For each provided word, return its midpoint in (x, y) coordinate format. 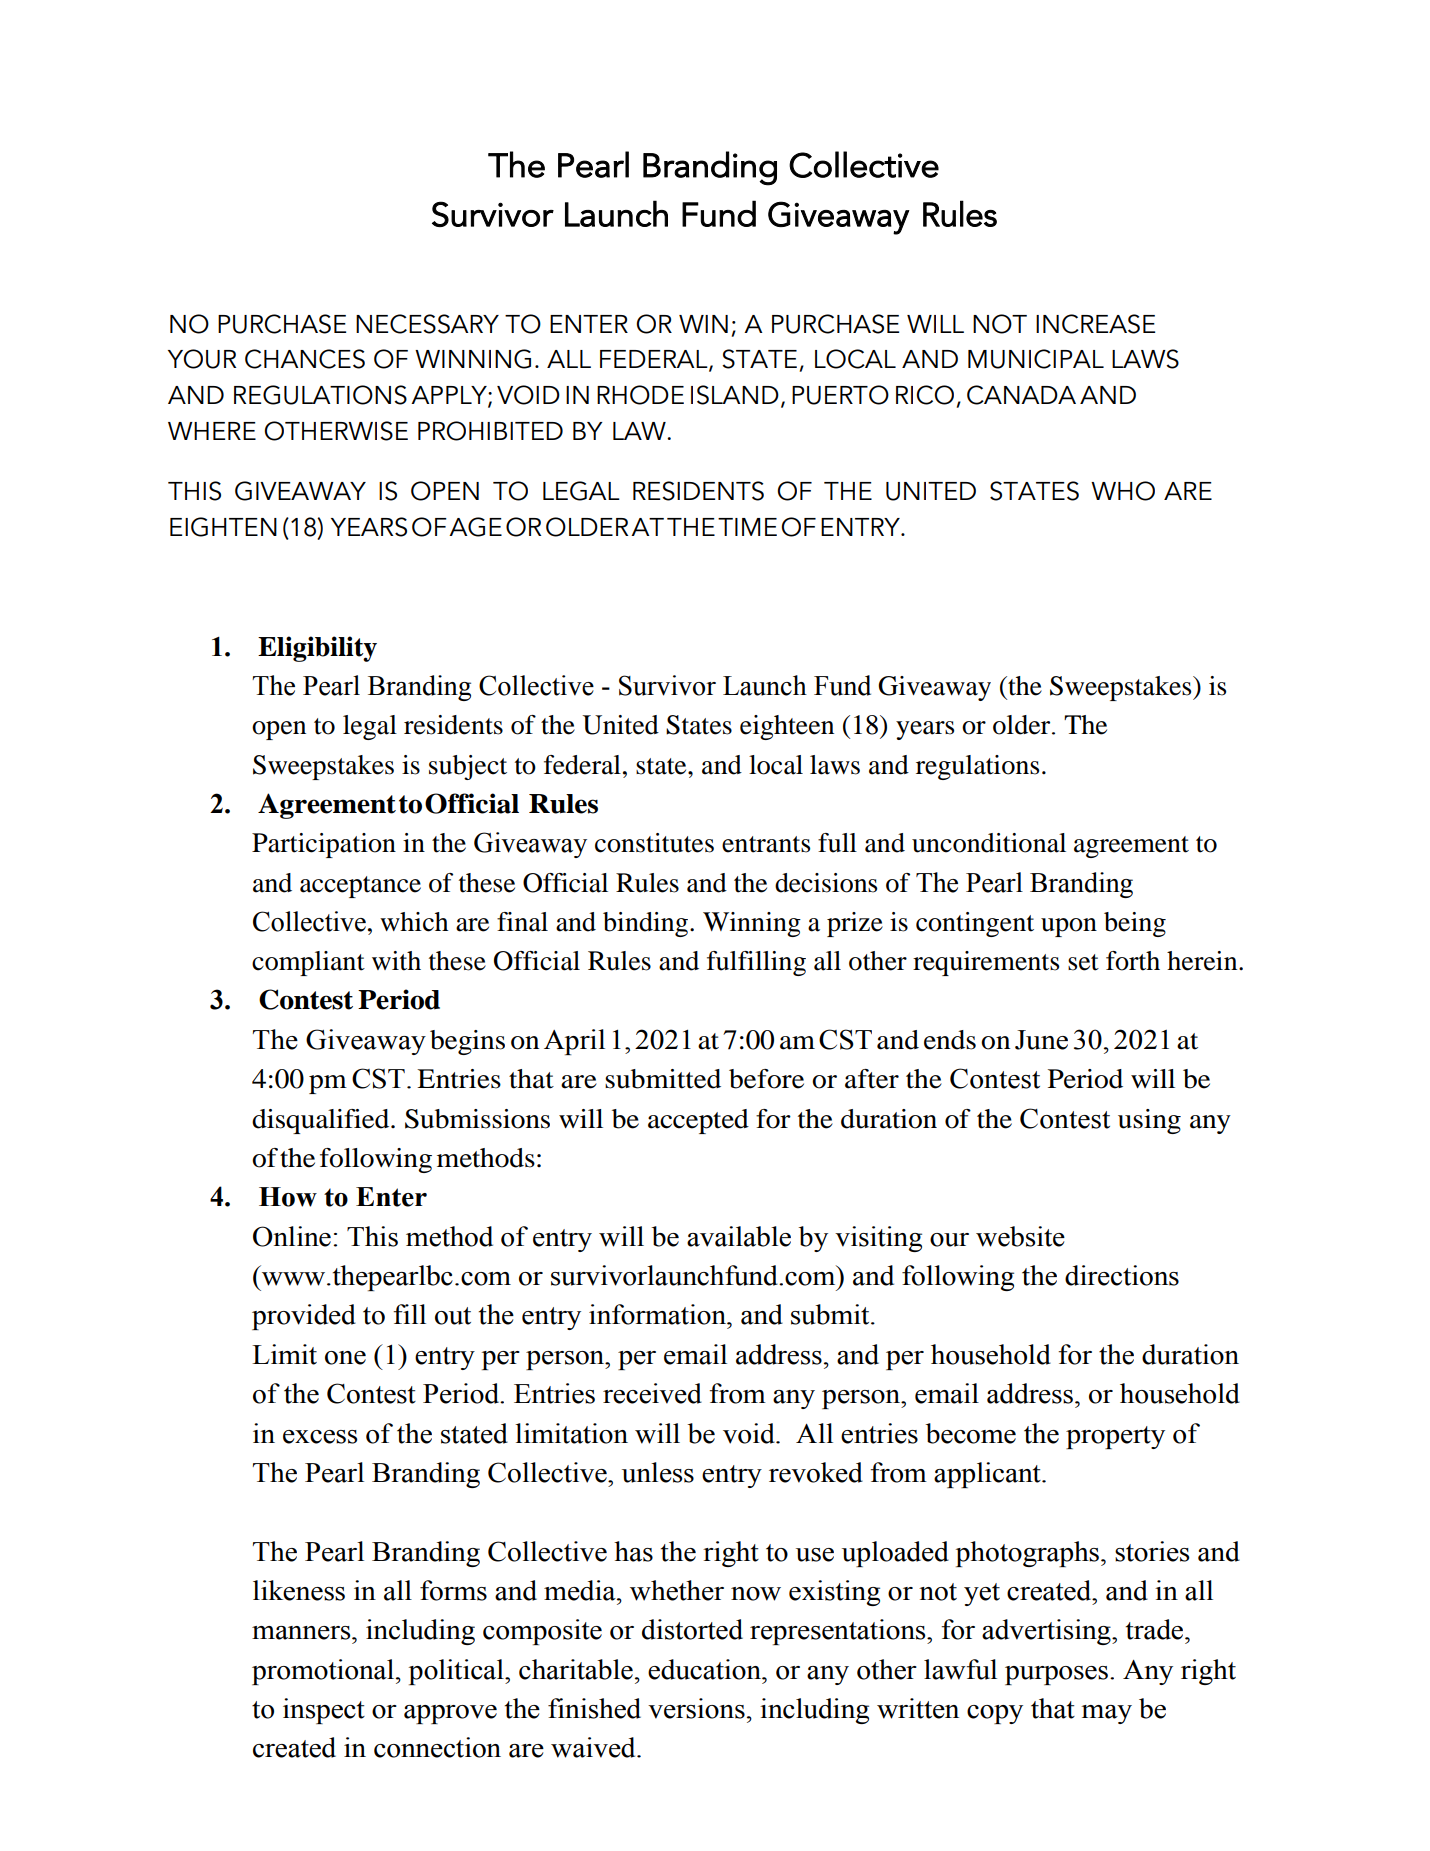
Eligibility (317, 649)
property (1115, 1437)
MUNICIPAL (1036, 359)
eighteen (787, 727)
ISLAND (735, 395)
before (766, 1079)
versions (696, 1708)
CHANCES (305, 359)
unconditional (989, 843)
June (1041, 1040)
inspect (324, 1711)
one (345, 1358)
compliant (308, 963)
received (652, 1393)
